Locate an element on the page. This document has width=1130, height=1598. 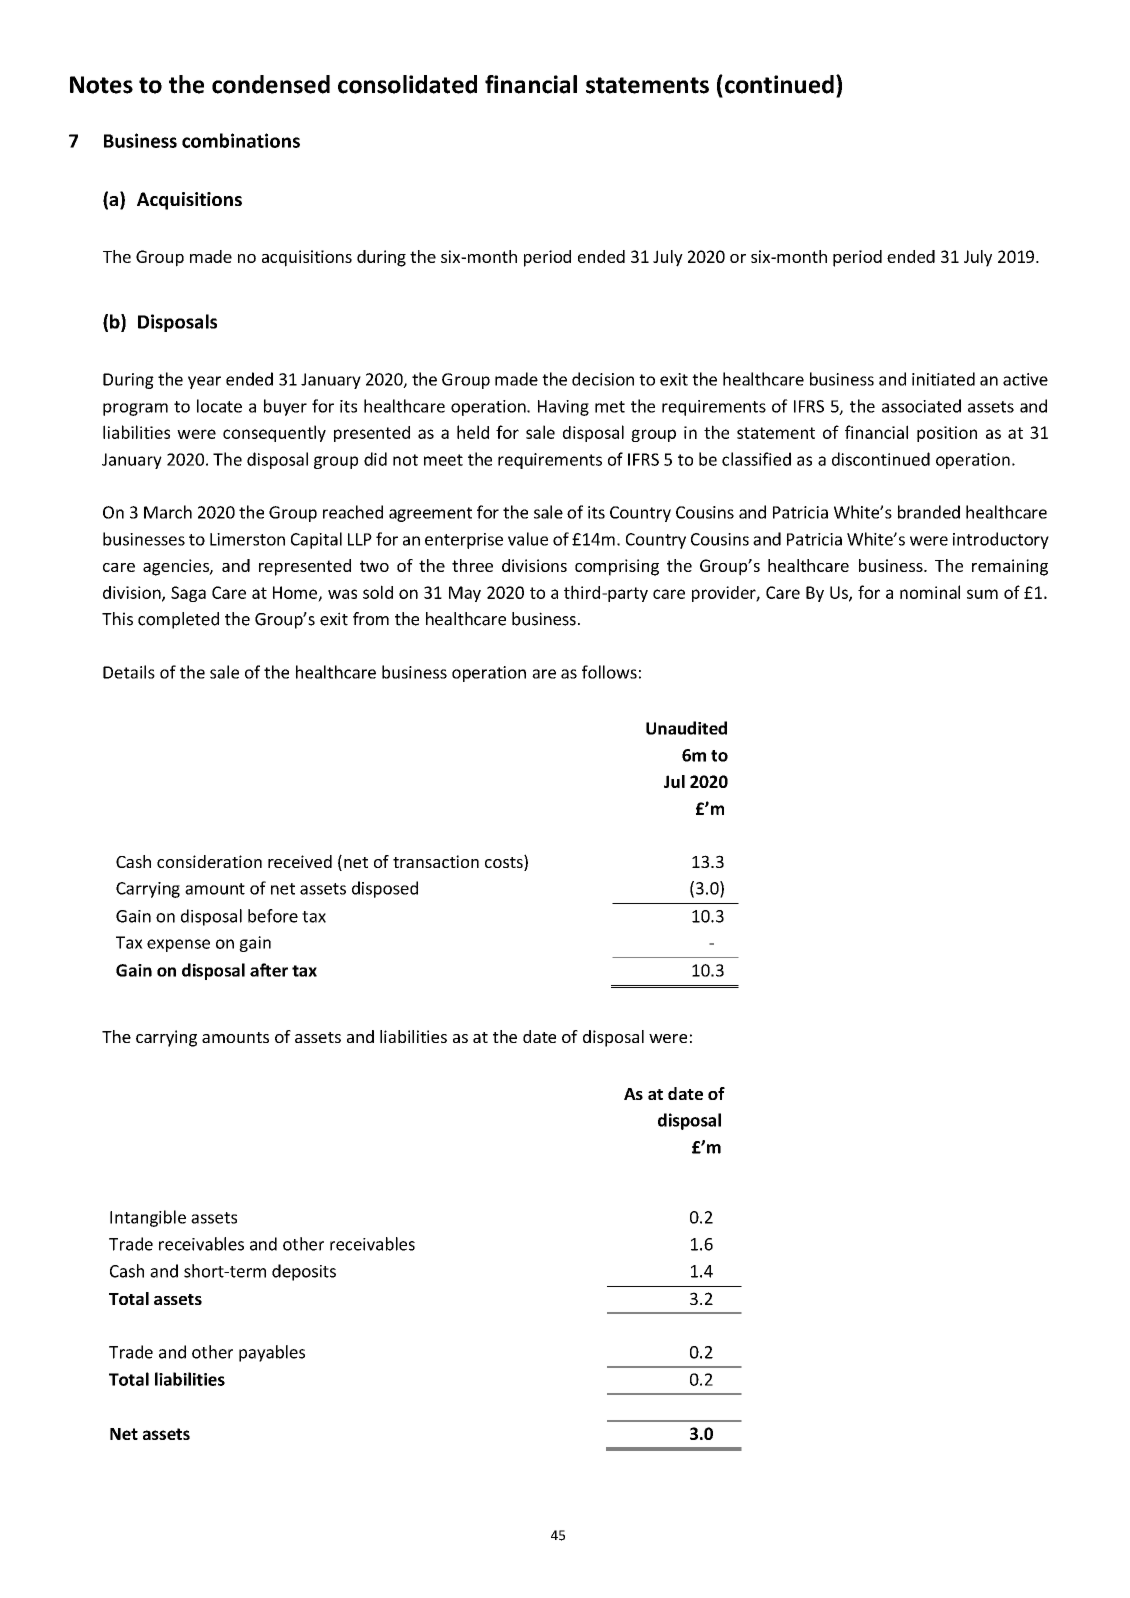
Intangible is located at coordinates (148, 1218).
